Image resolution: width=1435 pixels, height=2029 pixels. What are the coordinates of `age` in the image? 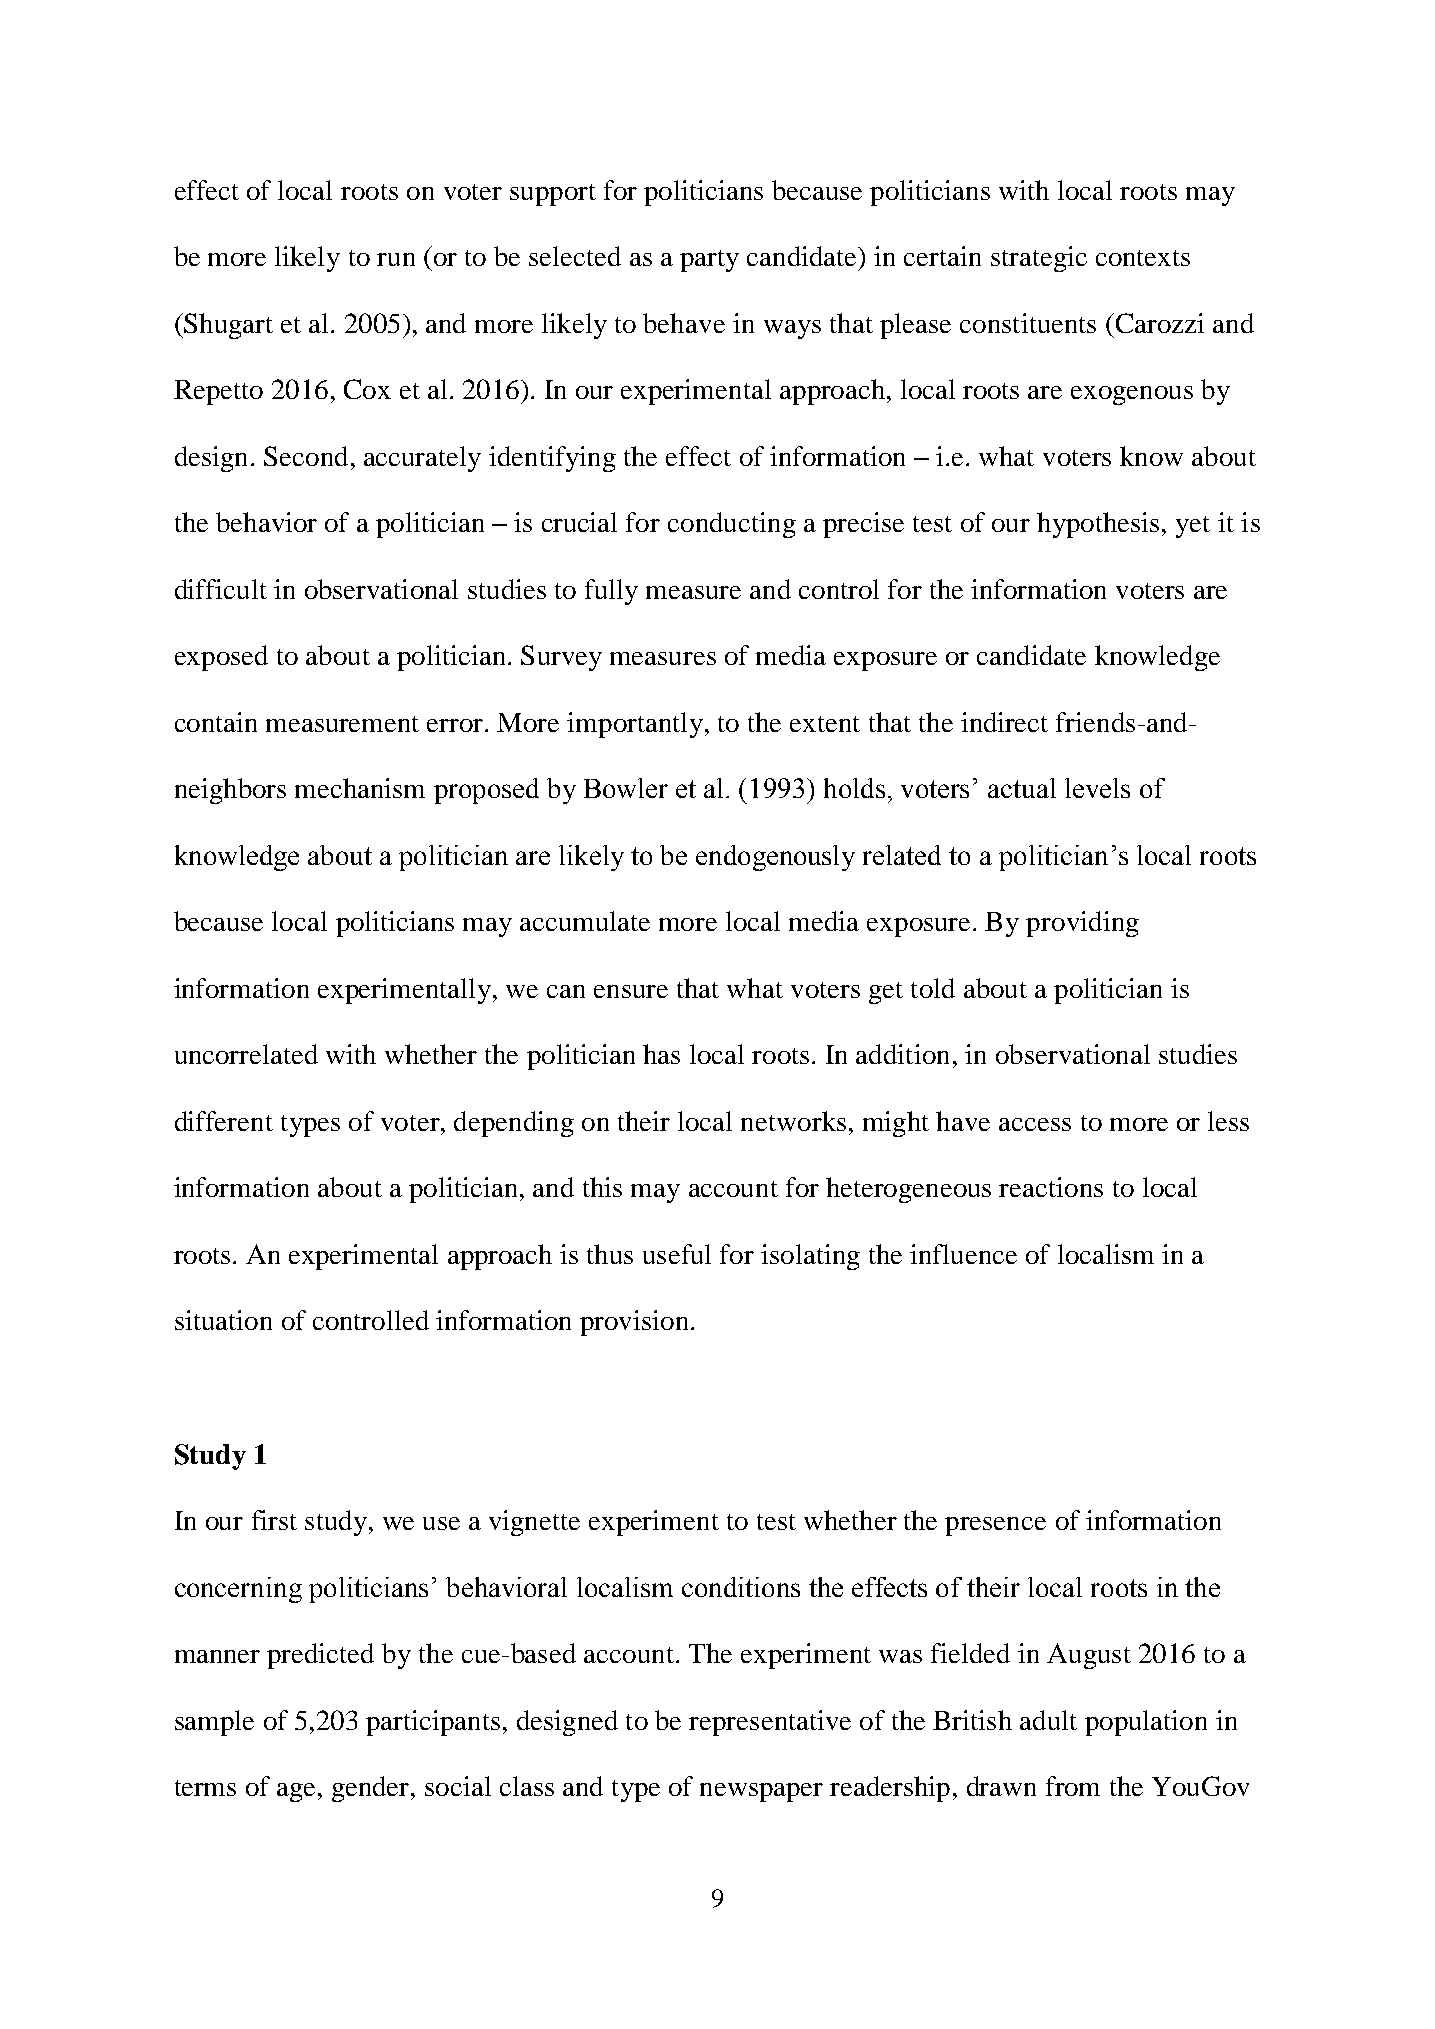 It's located at (296, 1792).
